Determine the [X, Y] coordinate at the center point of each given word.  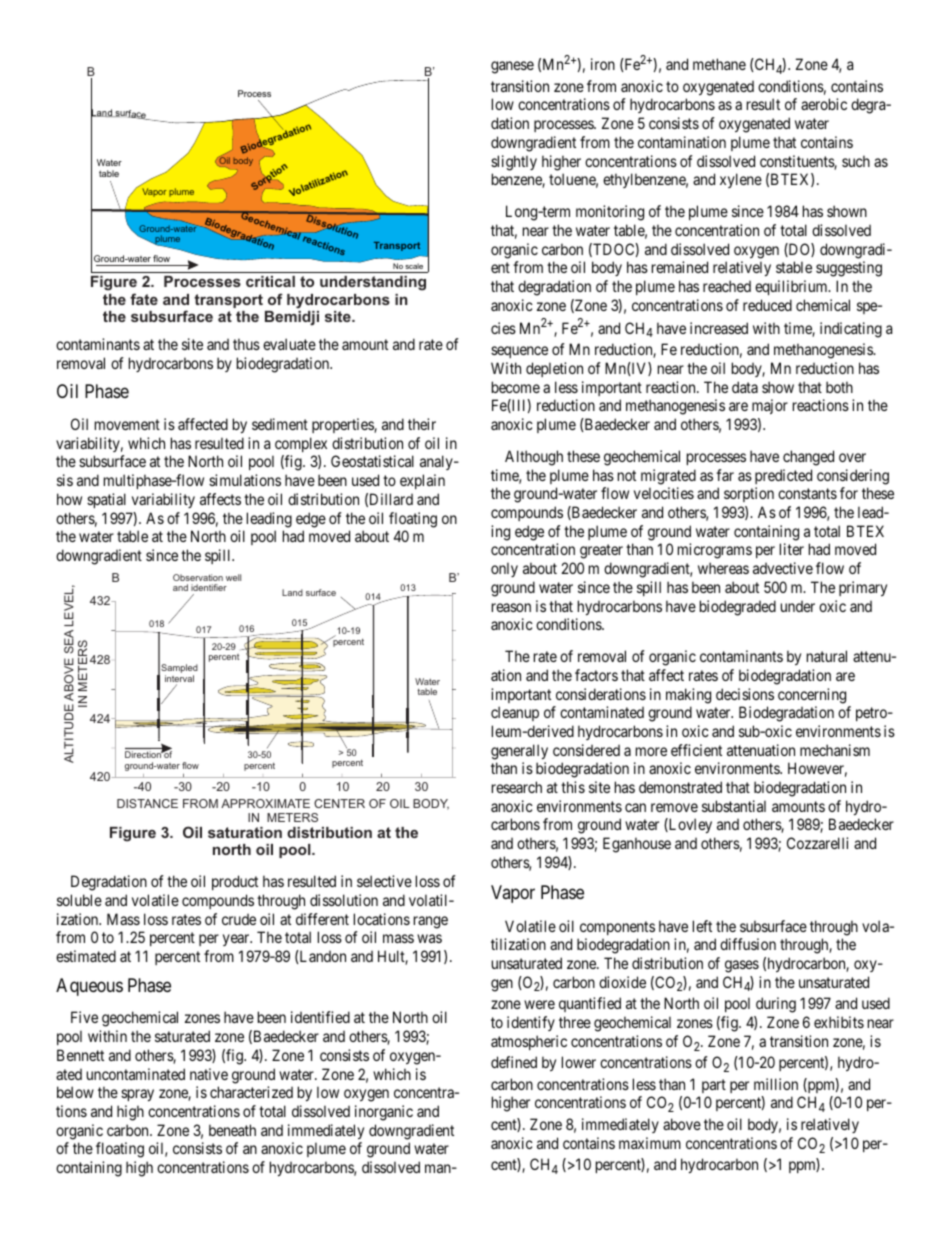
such [856, 161]
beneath [232, 1130]
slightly [514, 163]
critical [270, 281]
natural [827, 656]
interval [179, 680]
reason [511, 607]
